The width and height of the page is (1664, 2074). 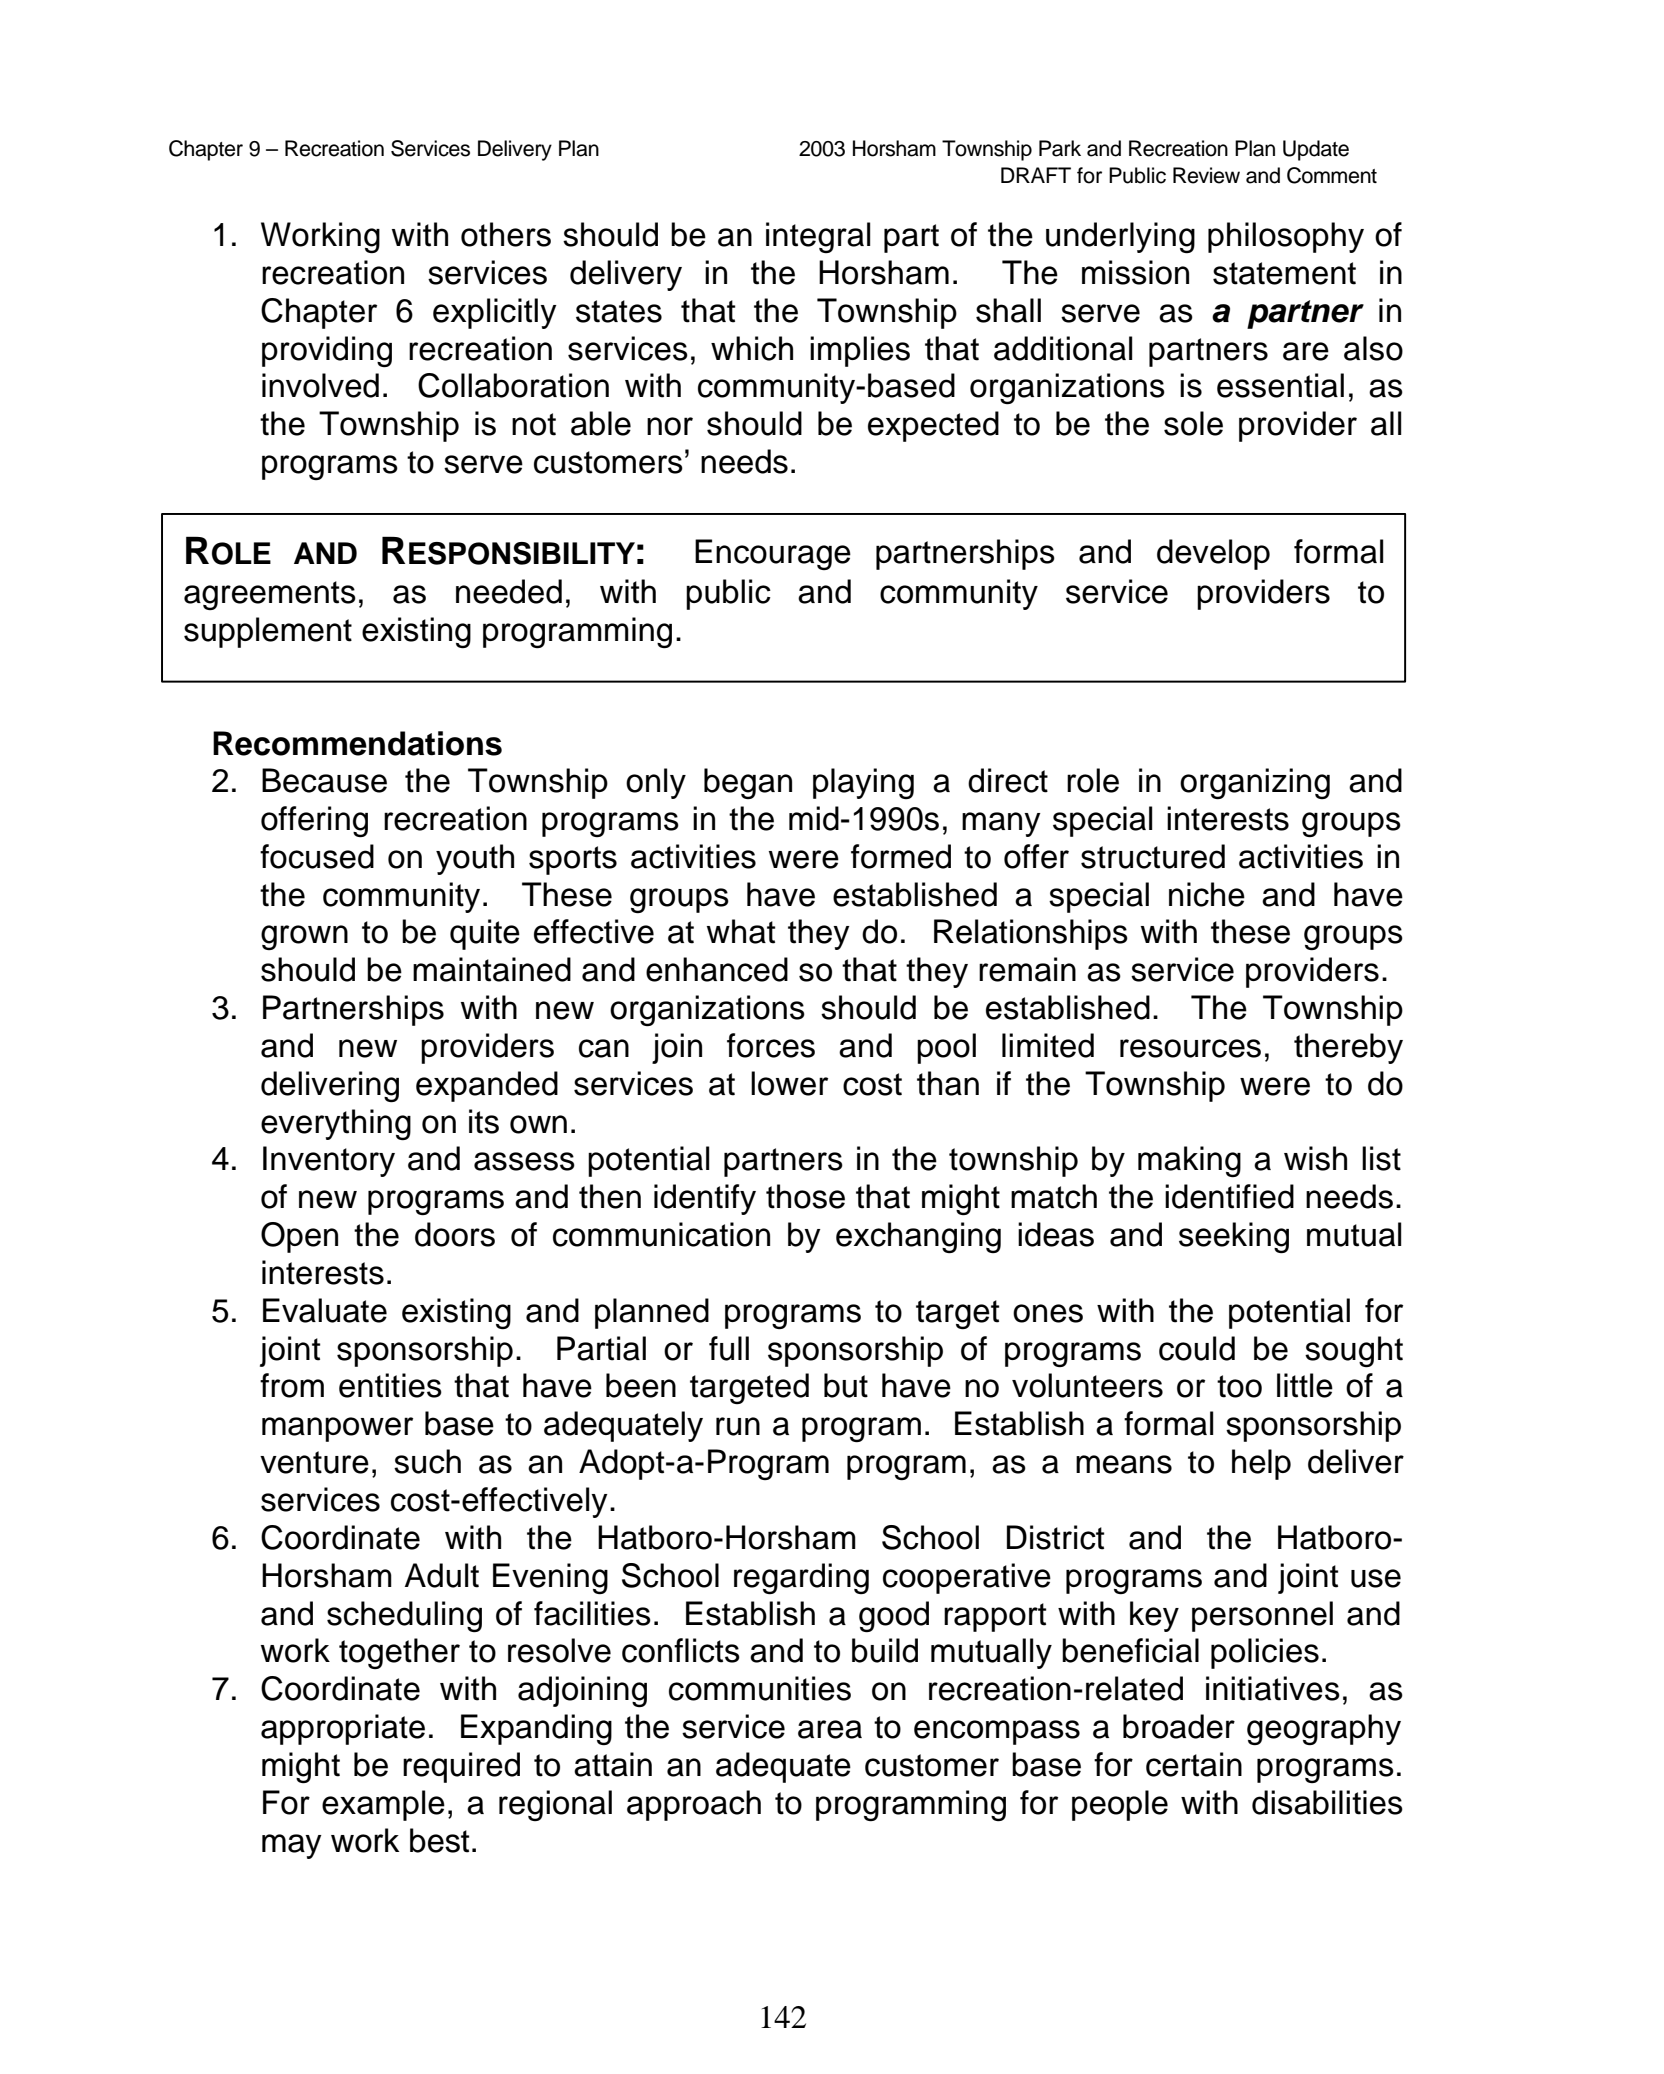 I want to click on such, so click(x=427, y=1461).
